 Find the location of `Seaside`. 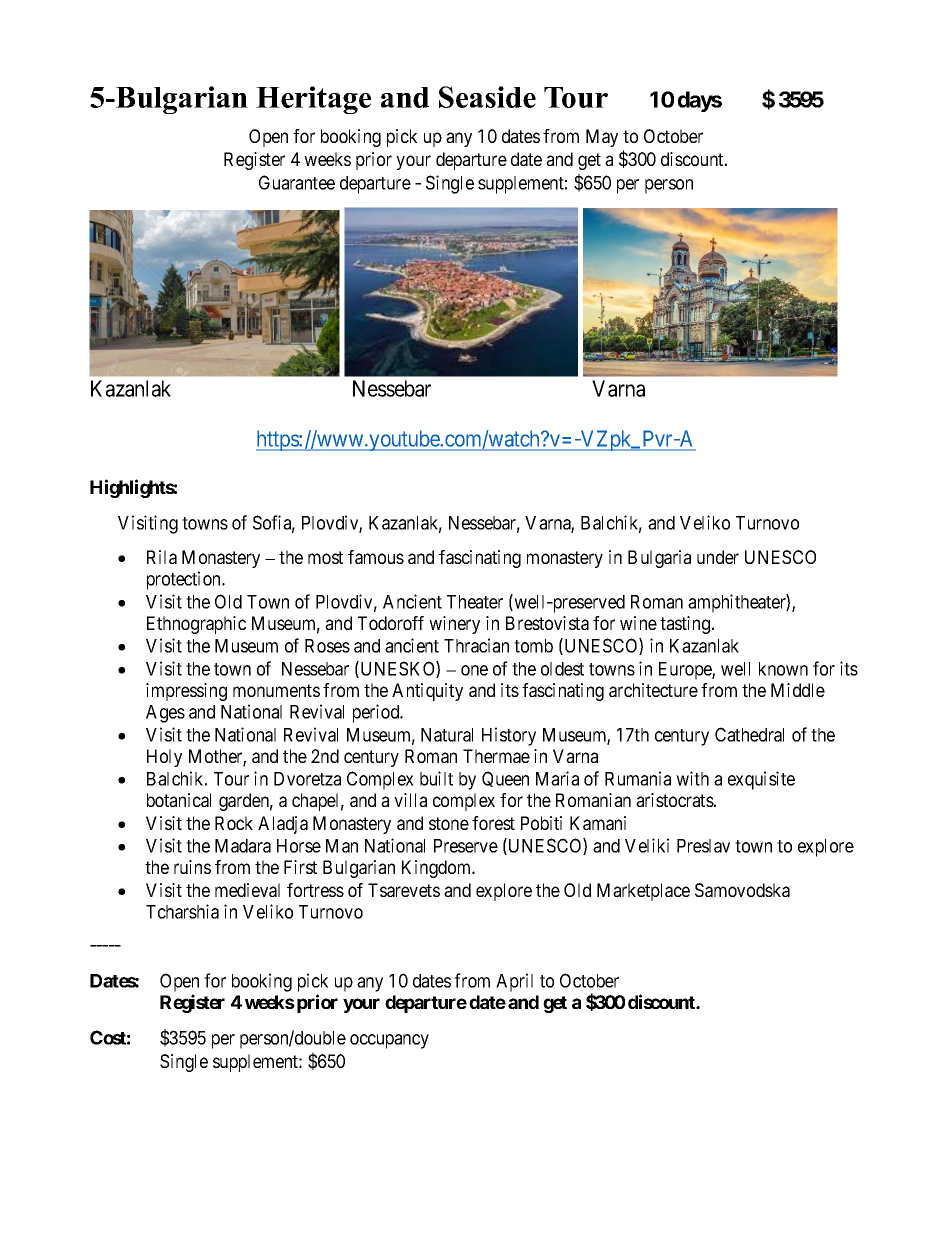

Seaside is located at coordinates (487, 97).
